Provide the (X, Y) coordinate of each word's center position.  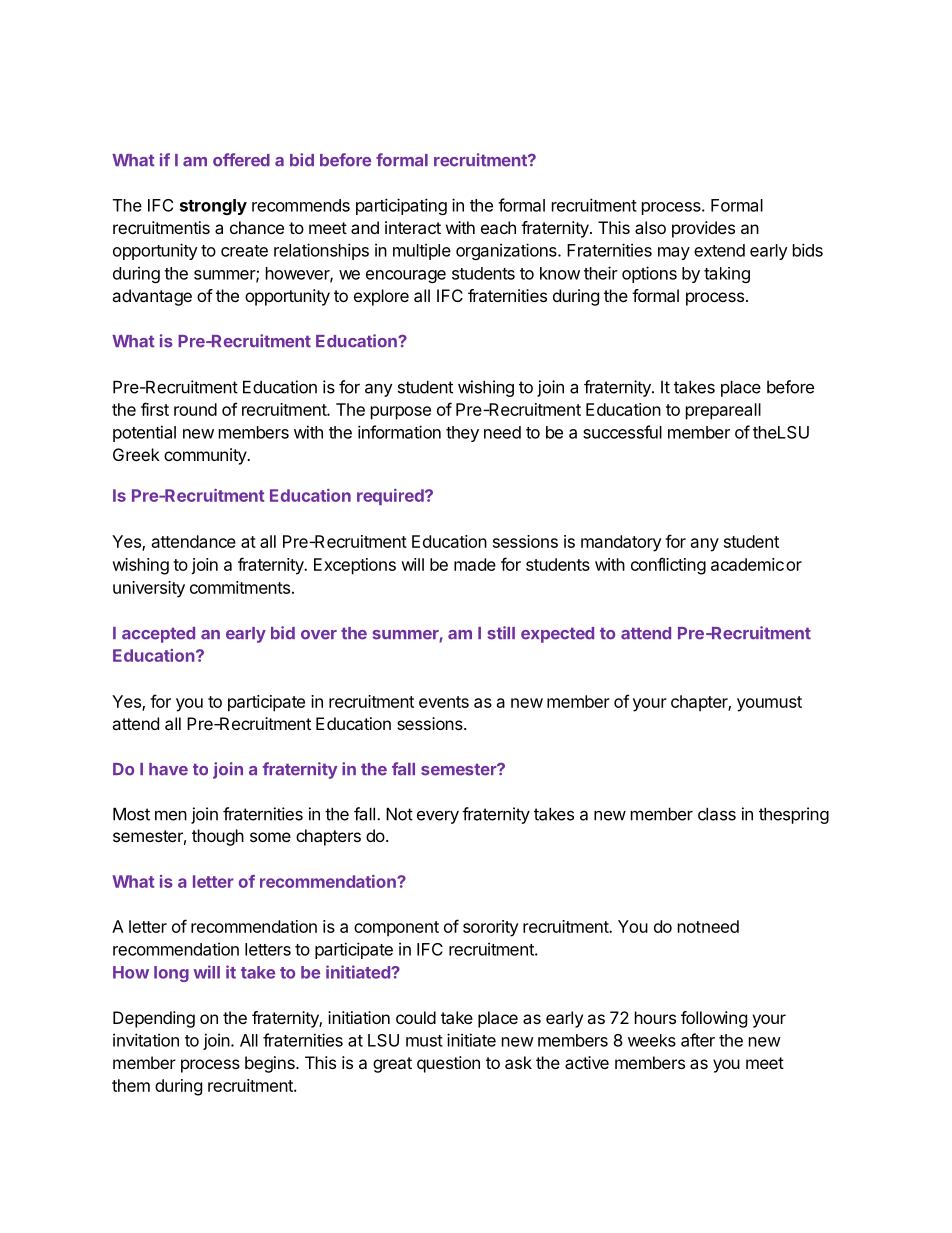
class (717, 814)
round (195, 409)
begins (271, 1064)
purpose (401, 413)
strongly (213, 207)
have (168, 769)
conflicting (668, 566)
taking (727, 275)
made (475, 564)
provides (703, 229)
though (218, 837)
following (714, 1019)
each (498, 227)
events (444, 702)
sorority (490, 928)
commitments (240, 587)
